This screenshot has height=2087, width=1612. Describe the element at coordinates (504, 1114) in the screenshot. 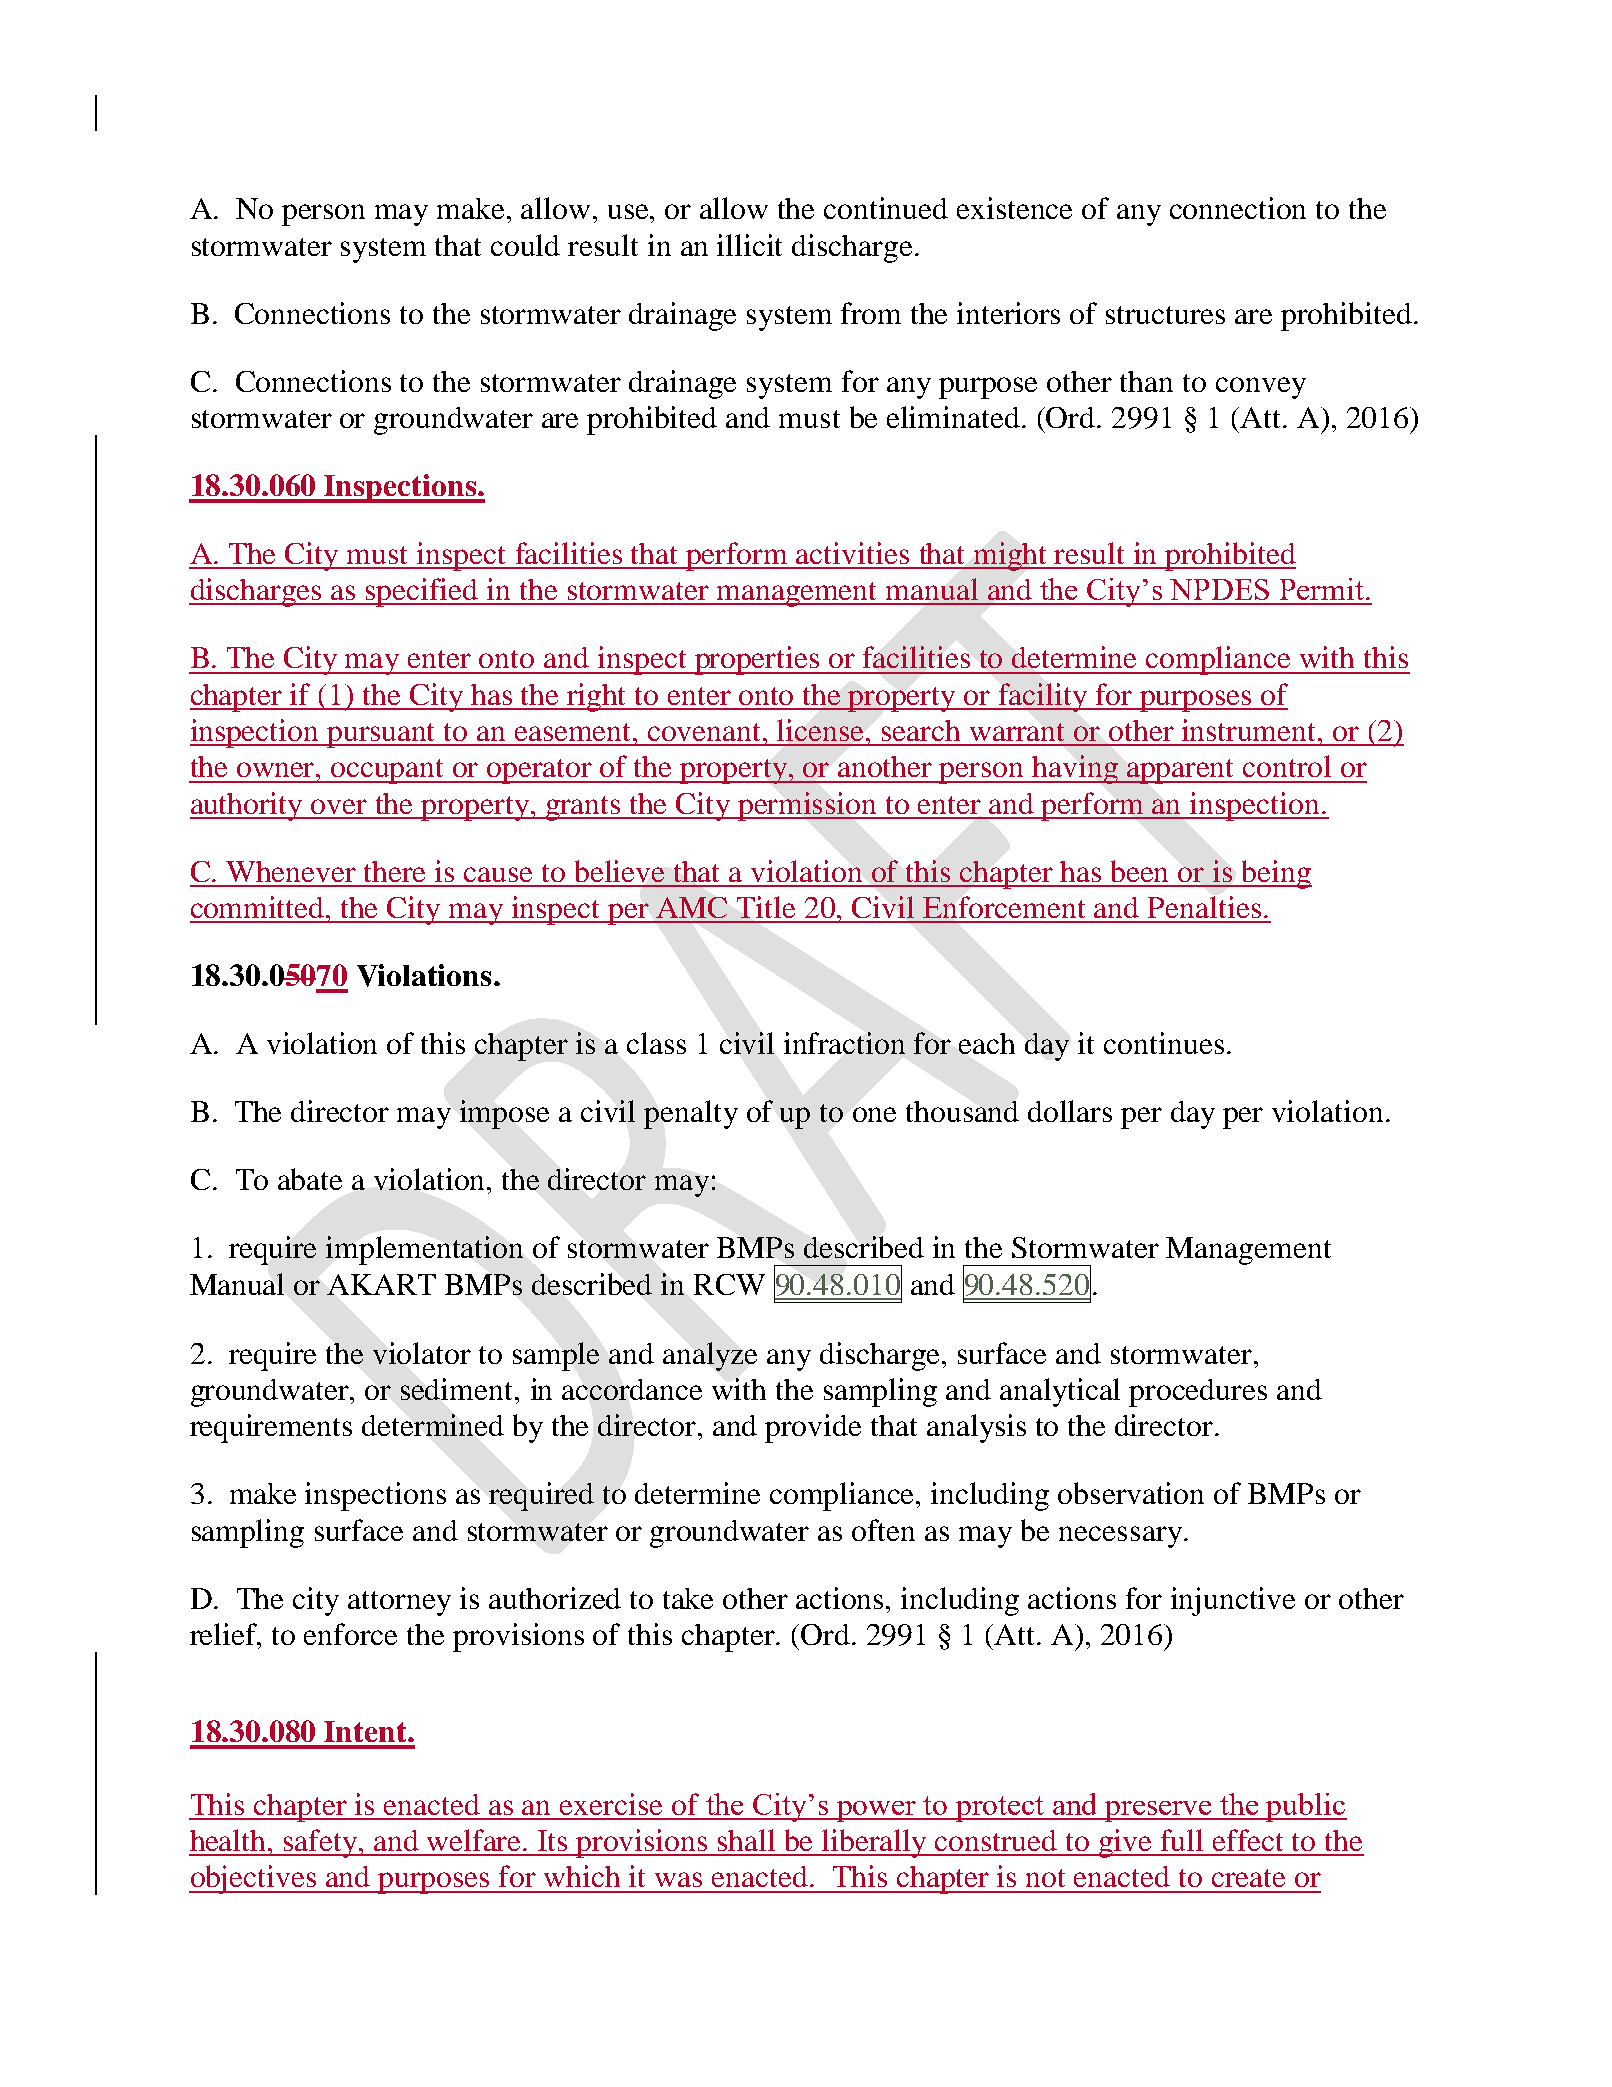

I see `impose` at that location.
